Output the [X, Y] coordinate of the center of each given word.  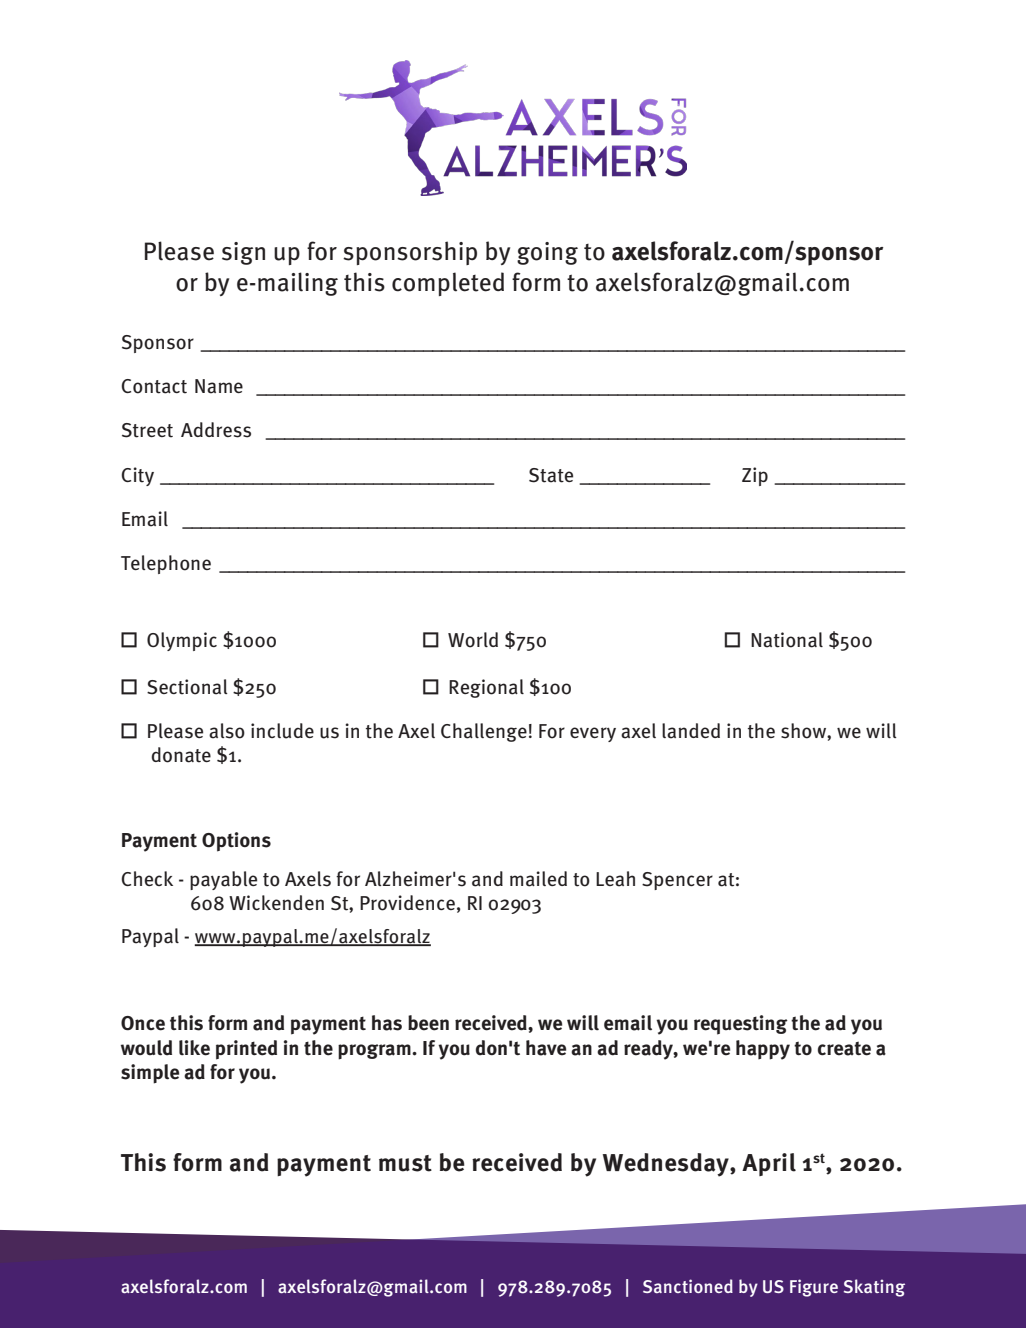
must [405, 1163]
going [547, 253]
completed [448, 284]
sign [243, 253]
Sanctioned [688, 1286]
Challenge [484, 732]
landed [691, 731]
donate [181, 755]
